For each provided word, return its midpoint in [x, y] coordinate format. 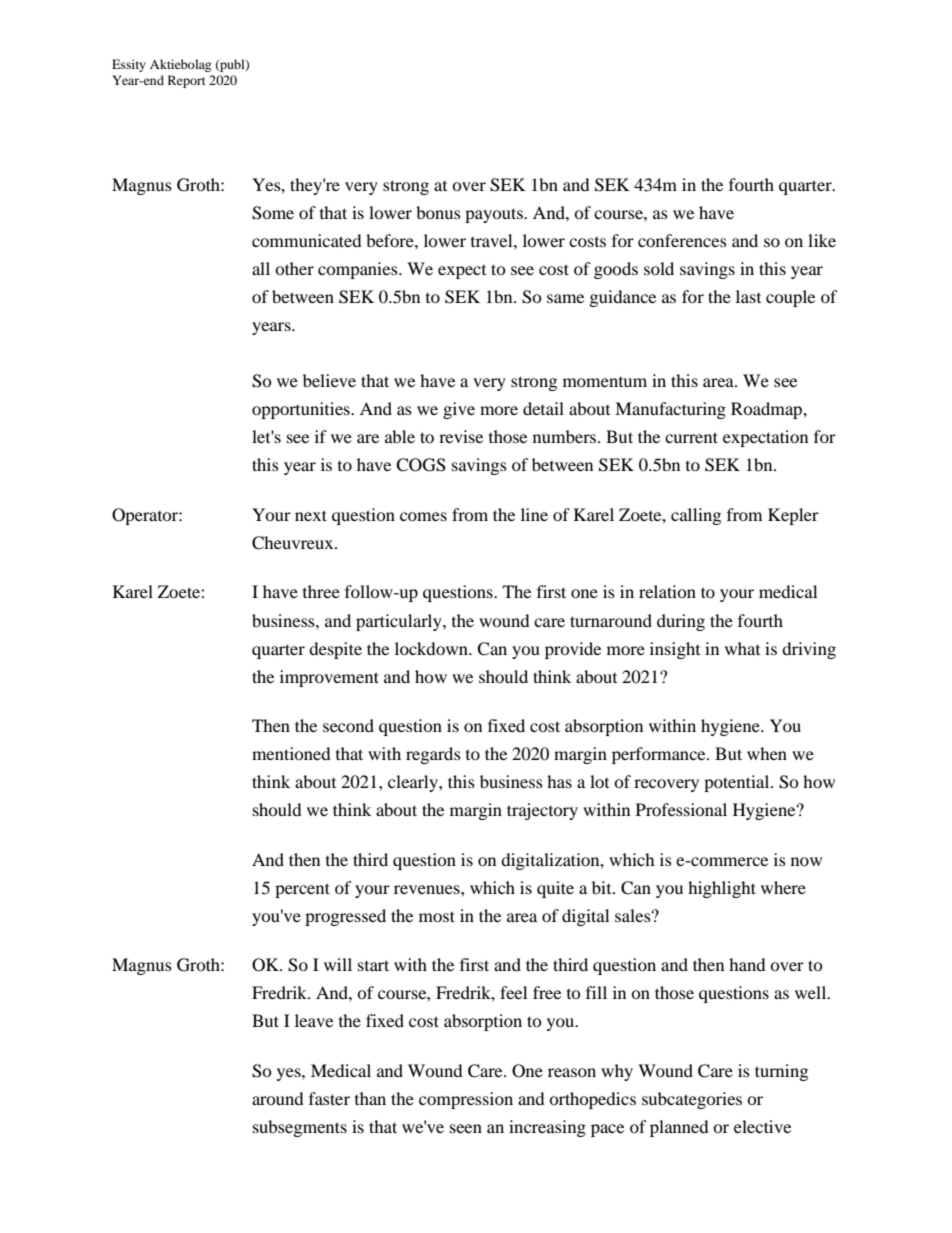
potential [738, 783]
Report [187, 81]
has [559, 781]
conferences [682, 240]
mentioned [291, 753]
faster [329, 1098]
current [691, 437]
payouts [495, 215]
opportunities [302, 410]
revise [461, 436]
